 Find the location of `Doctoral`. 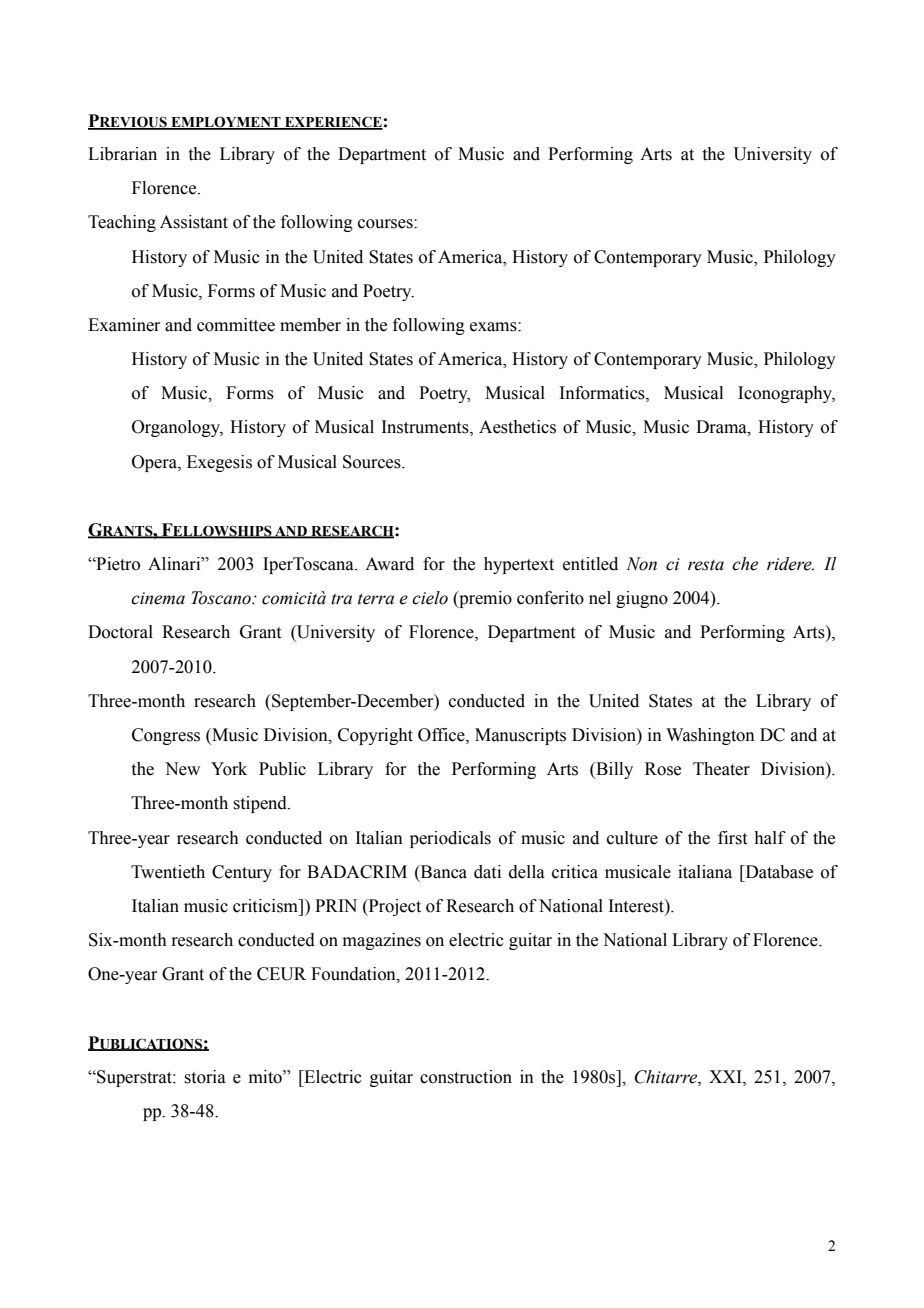

Doctoral is located at coordinates (120, 632).
